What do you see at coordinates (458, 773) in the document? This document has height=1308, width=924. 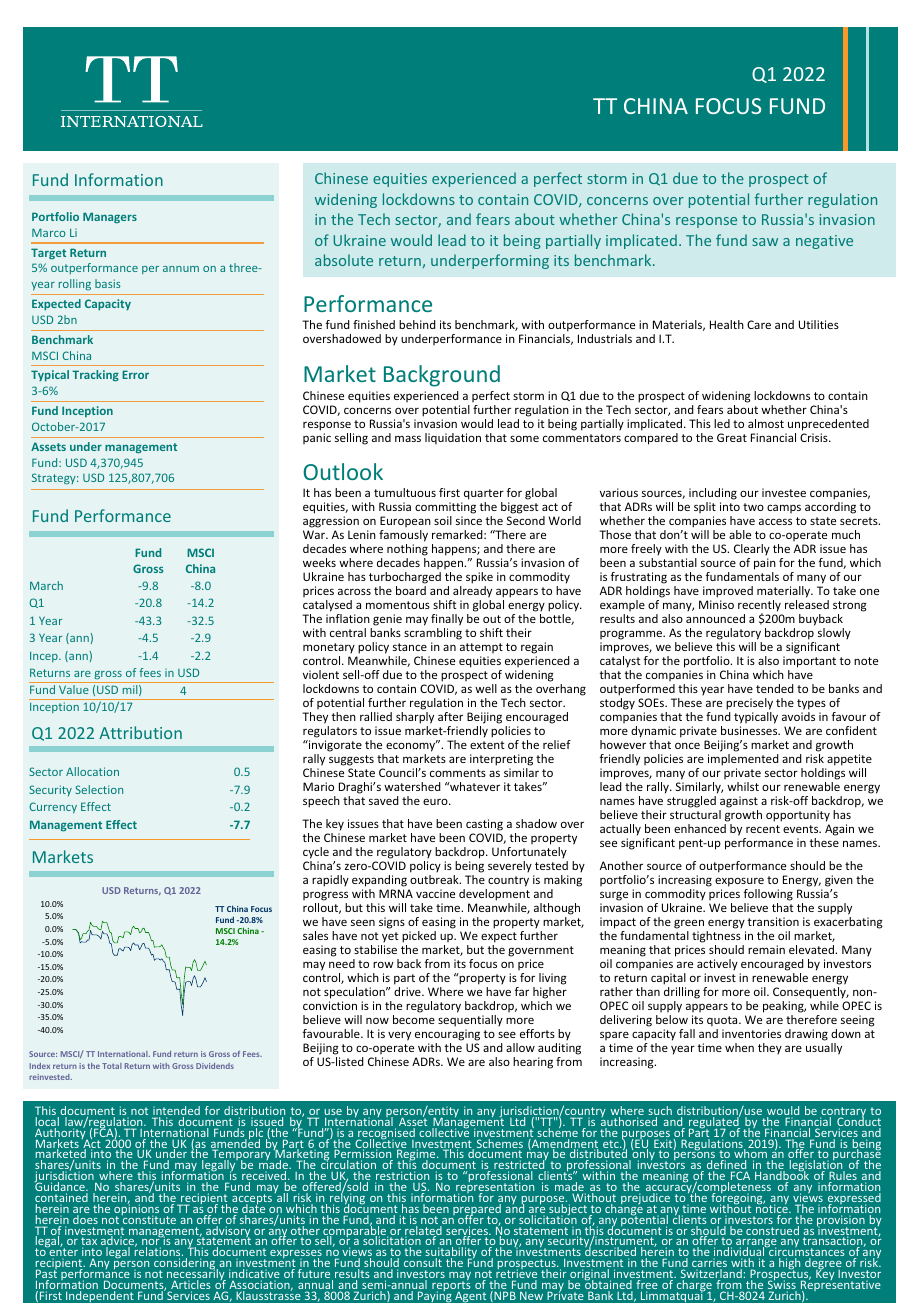 I see `comments` at bounding box center [458, 773].
